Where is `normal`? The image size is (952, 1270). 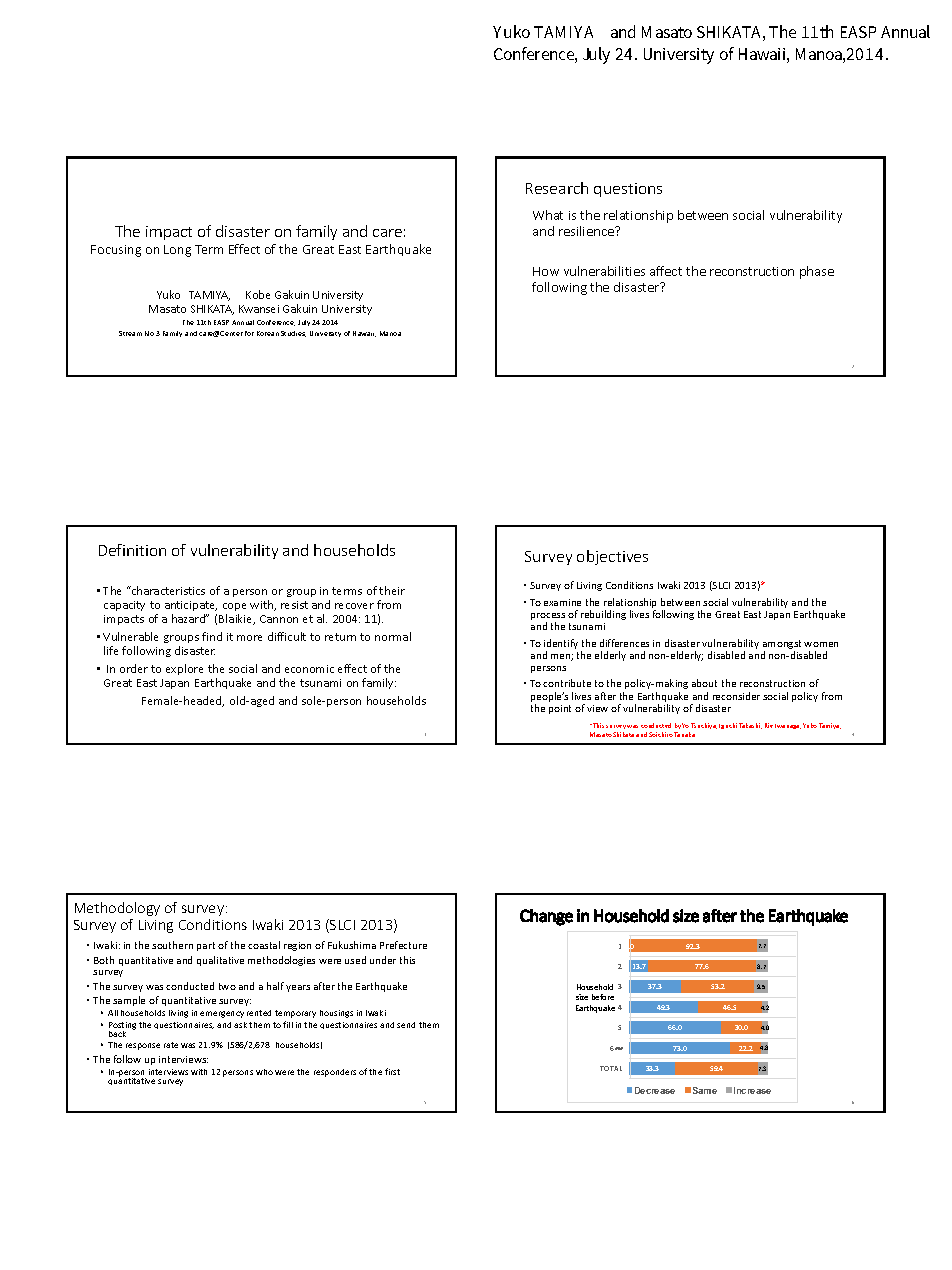
normal is located at coordinates (393, 636).
